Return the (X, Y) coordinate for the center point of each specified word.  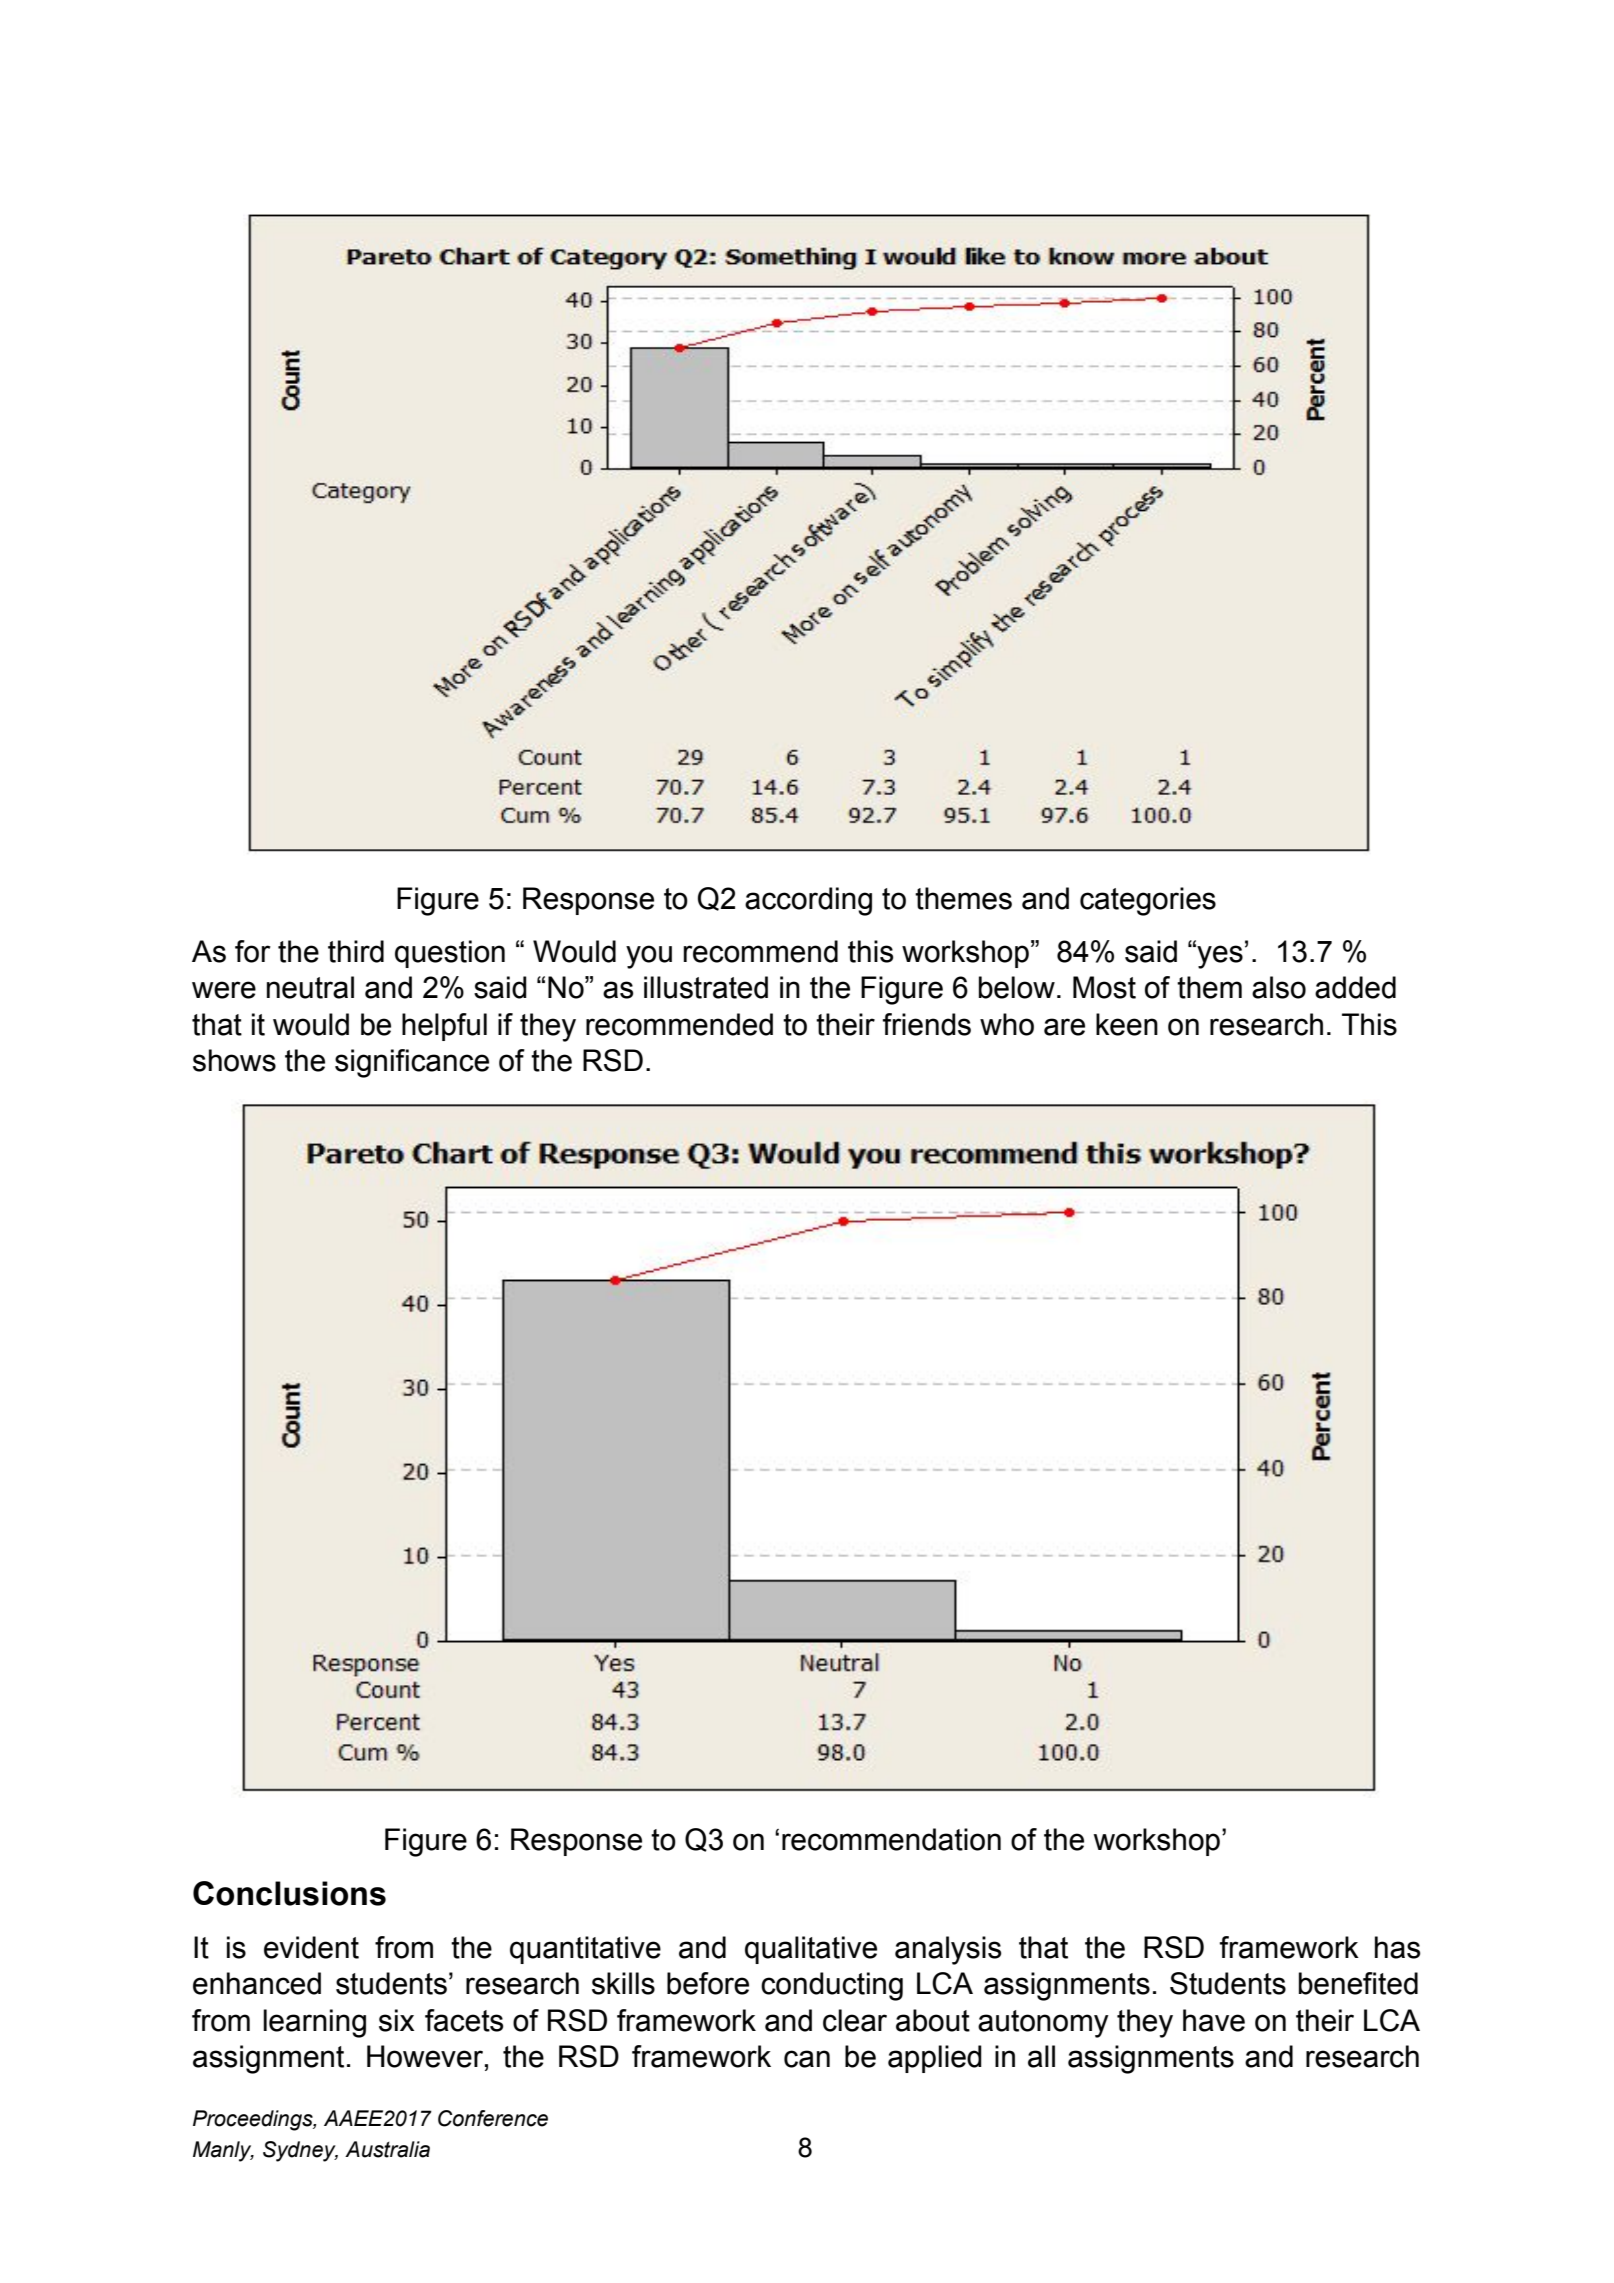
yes (1219, 956)
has (1397, 1947)
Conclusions (289, 1893)
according (808, 901)
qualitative (811, 1950)
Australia (387, 2149)
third (356, 951)
